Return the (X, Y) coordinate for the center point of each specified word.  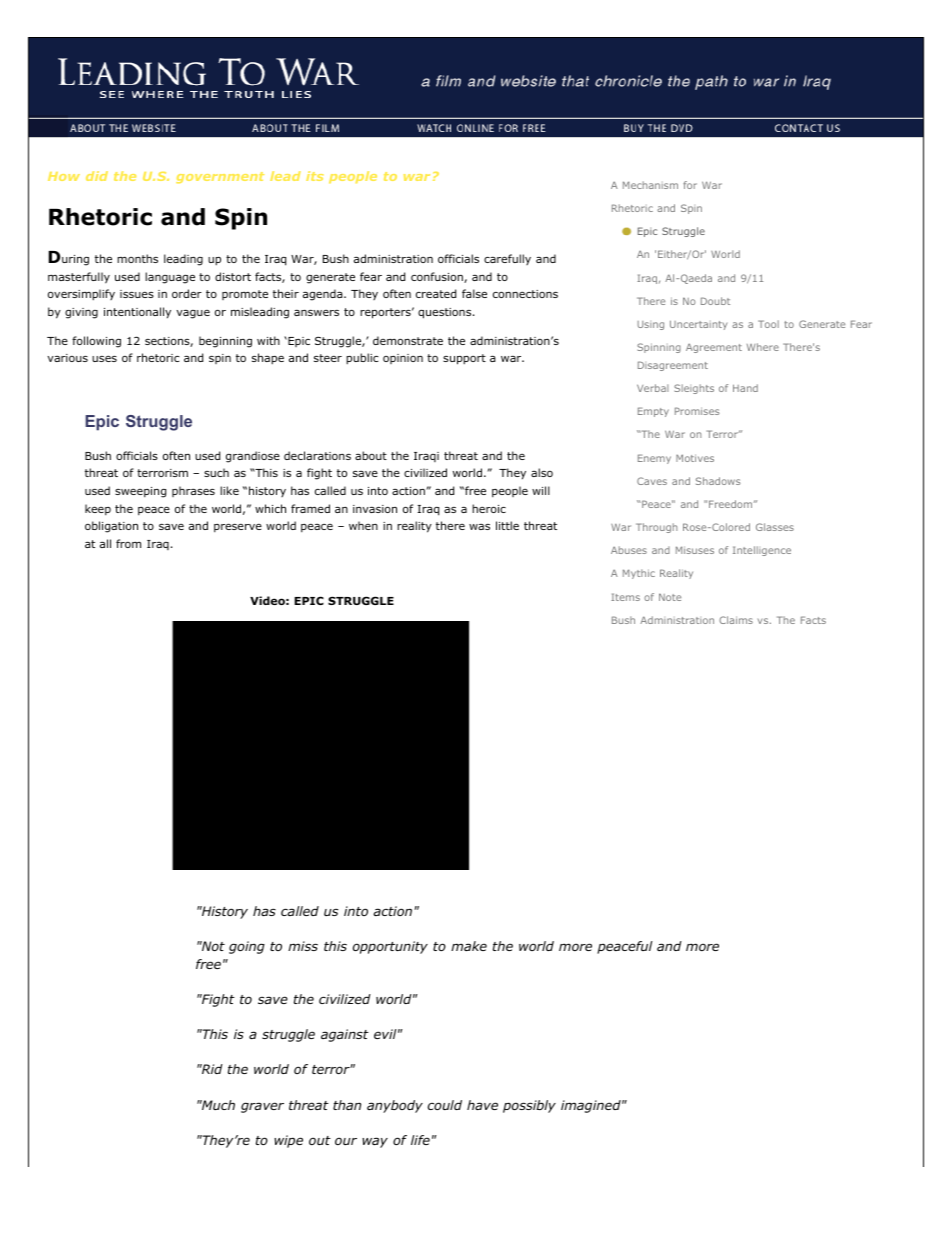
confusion (438, 277)
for (690, 185)
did (97, 176)
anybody (395, 1106)
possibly (529, 1106)
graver (262, 1107)
